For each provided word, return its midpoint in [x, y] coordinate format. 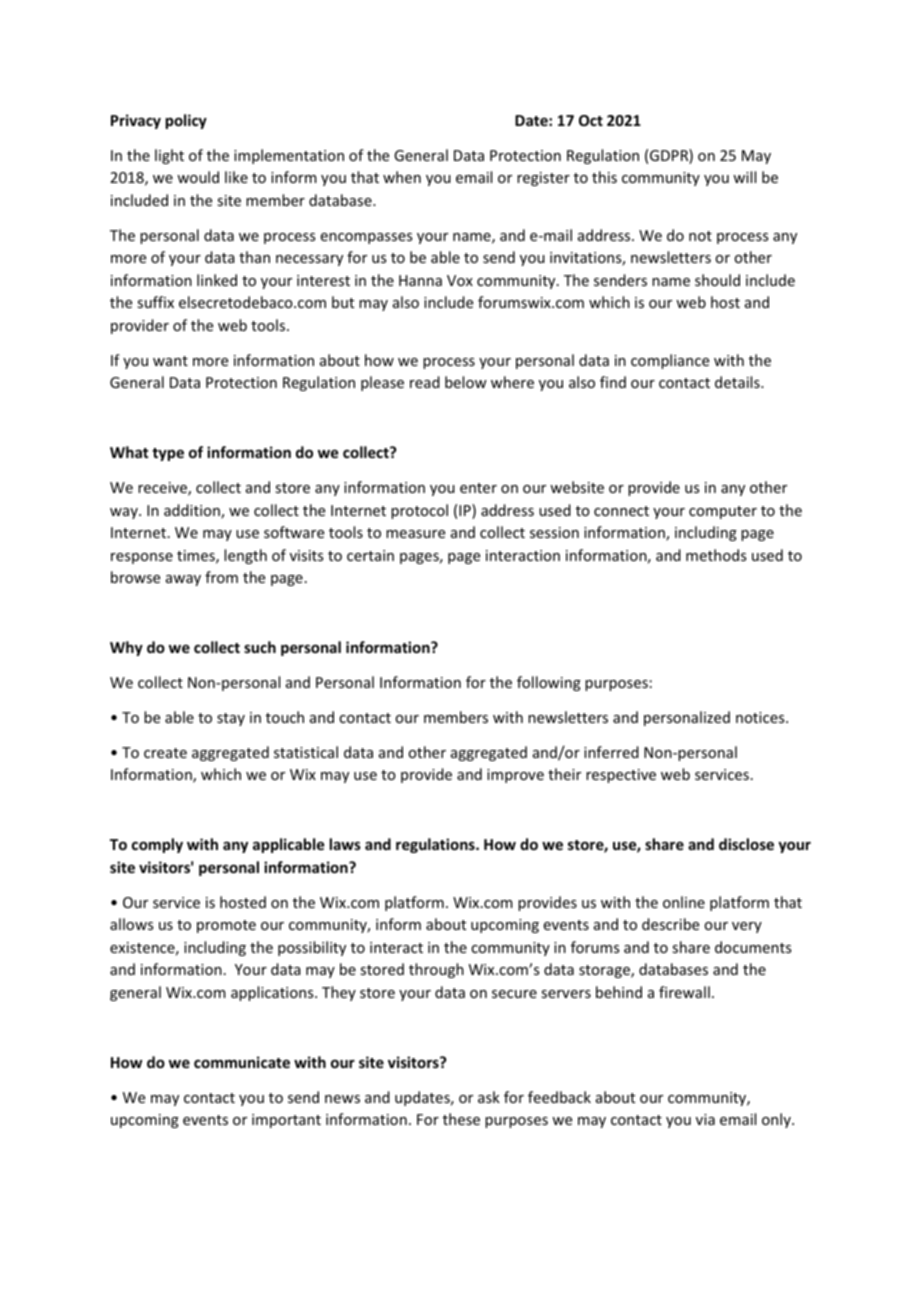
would [198, 177]
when [402, 177]
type [168, 454]
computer [723, 512]
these [461, 1119]
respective [621, 776]
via [705, 1119]
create [165, 753]
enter [478, 488]
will [744, 177]
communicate [242, 1062]
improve [515, 776]
